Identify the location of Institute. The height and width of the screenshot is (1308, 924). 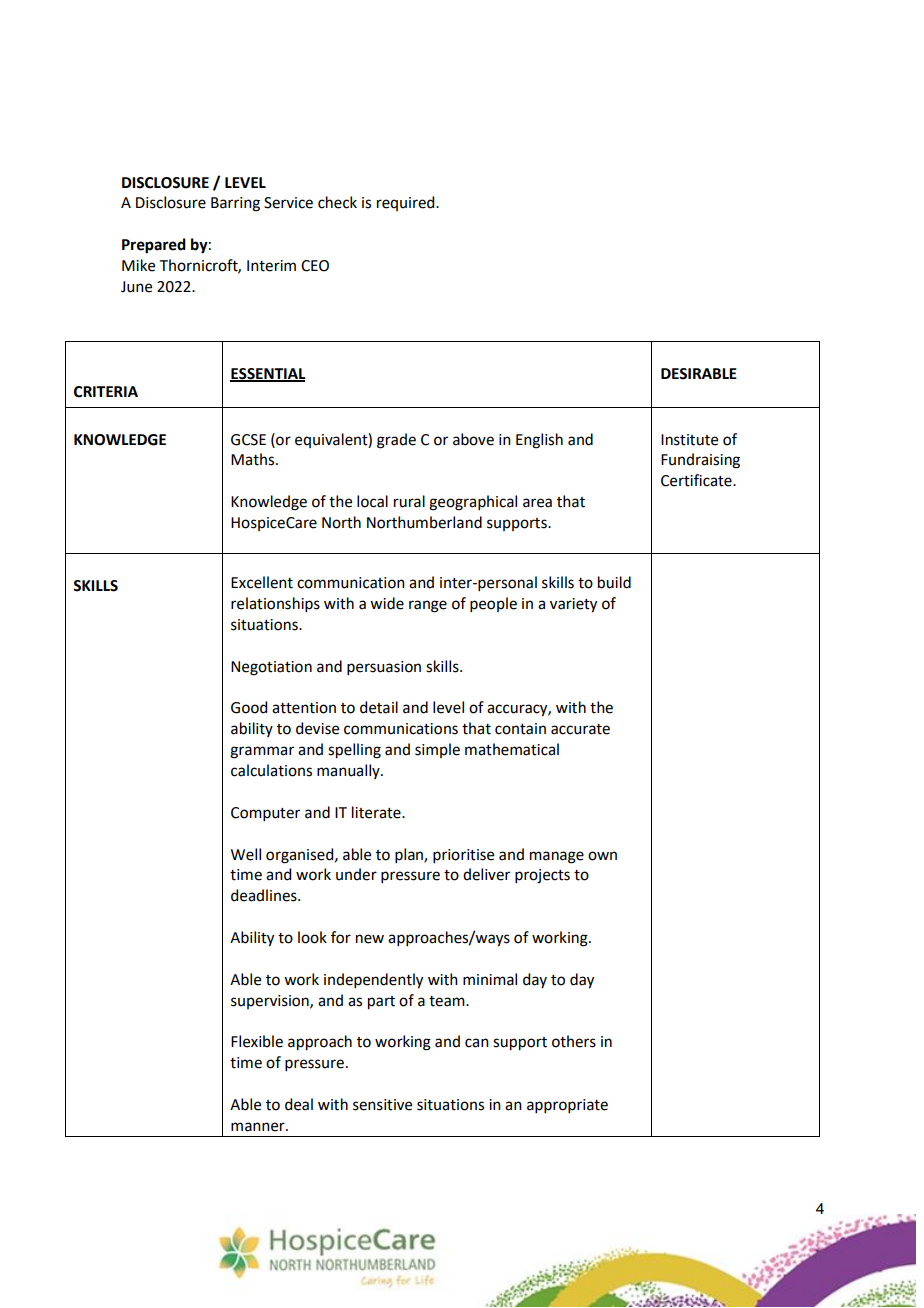
(689, 440).
